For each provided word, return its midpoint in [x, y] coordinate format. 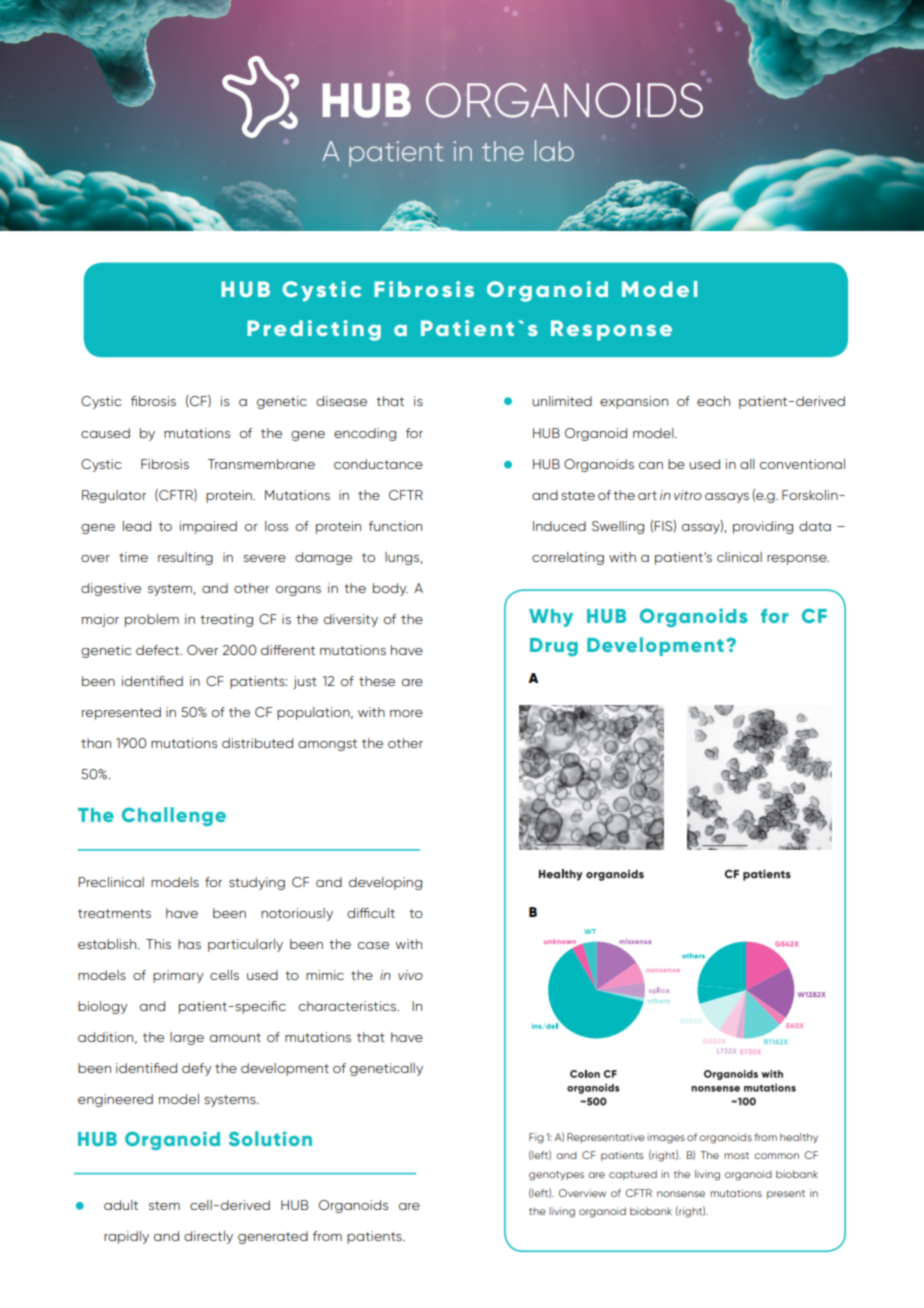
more [406, 713]
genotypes [556, 1176]
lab [554, 150]
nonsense [681, 1194]
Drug [554, 647]
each [713, 401]
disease [341, 401]
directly [208, 1237]
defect [158, 650]
